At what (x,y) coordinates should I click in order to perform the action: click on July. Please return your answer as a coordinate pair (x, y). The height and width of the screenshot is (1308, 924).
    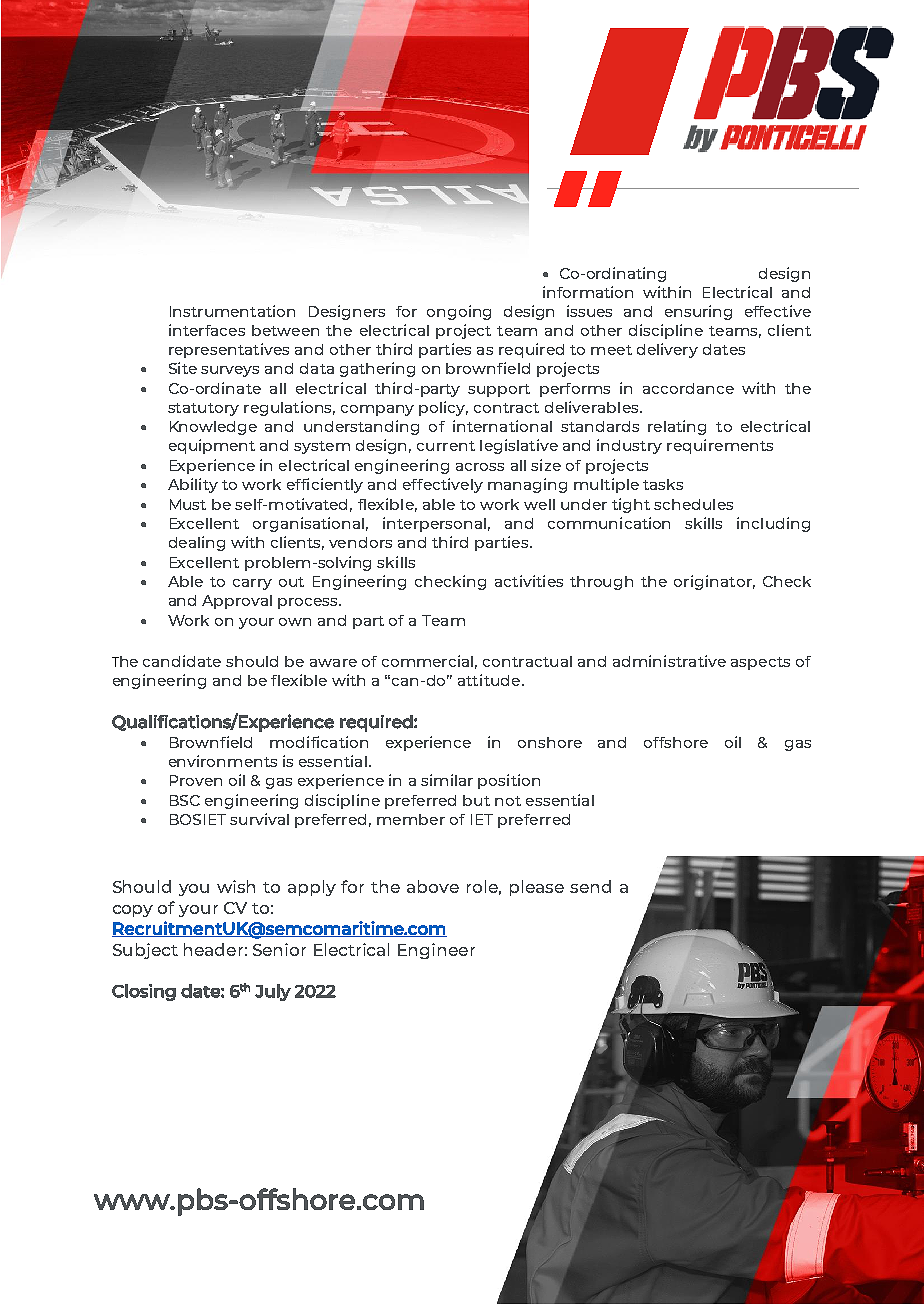
    Looking at the image, I should click on (273, 992).
